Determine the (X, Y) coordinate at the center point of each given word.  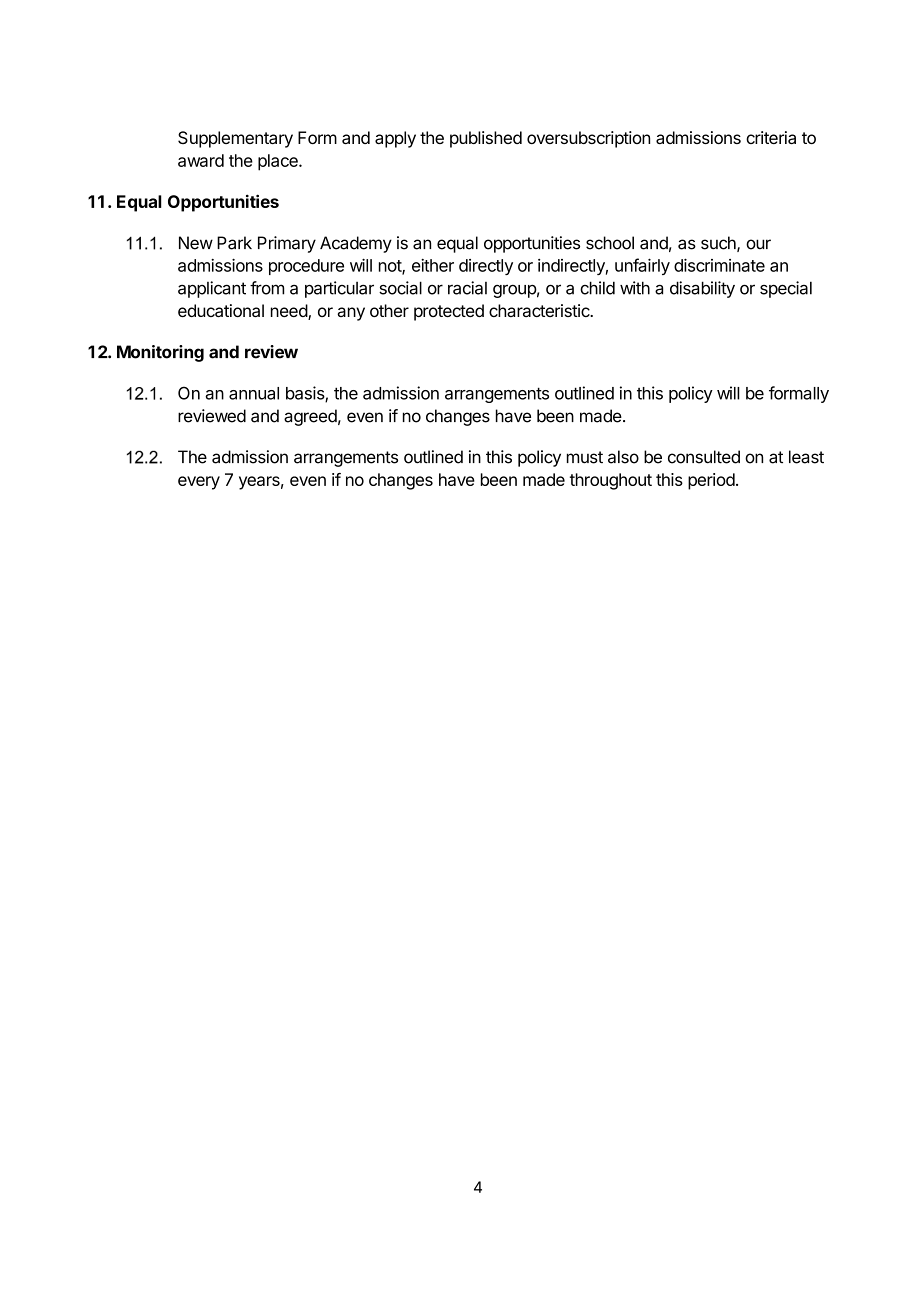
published (486, 139)
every (199, 483)
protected (449, 312)
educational (221, 310)
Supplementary (235, 139)
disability (702, 289)
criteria (771, 137)
